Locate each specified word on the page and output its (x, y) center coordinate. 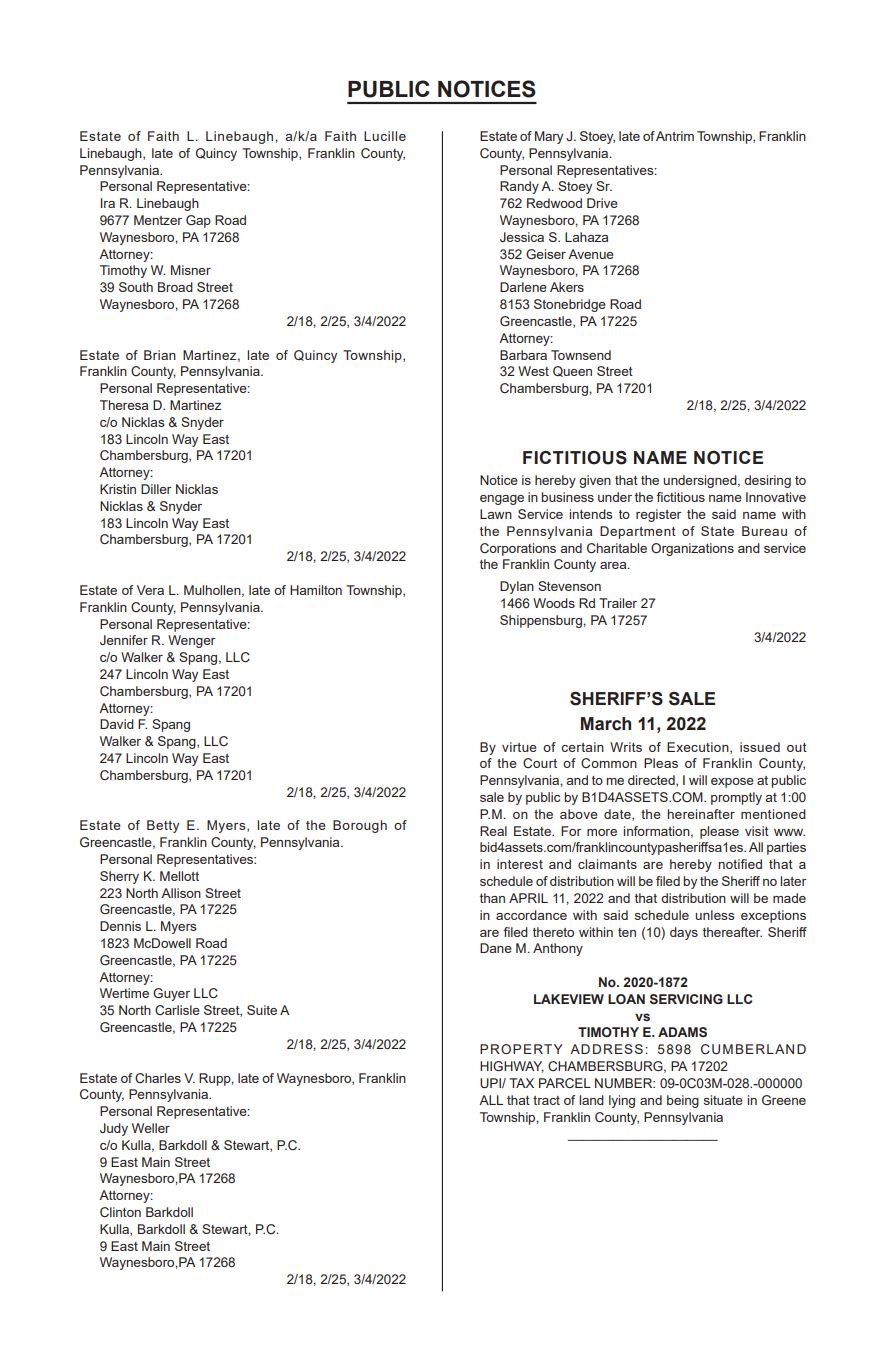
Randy (519, 187)
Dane (496, 948)
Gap (198, 221)
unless (715, 915)
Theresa (124, 405)
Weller (151, 1128)
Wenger (192, 641)
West (533, 371)
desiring (767, 481)
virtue (519, 747)
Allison (181, 893)
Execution (699, 748)
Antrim (675, 136)
